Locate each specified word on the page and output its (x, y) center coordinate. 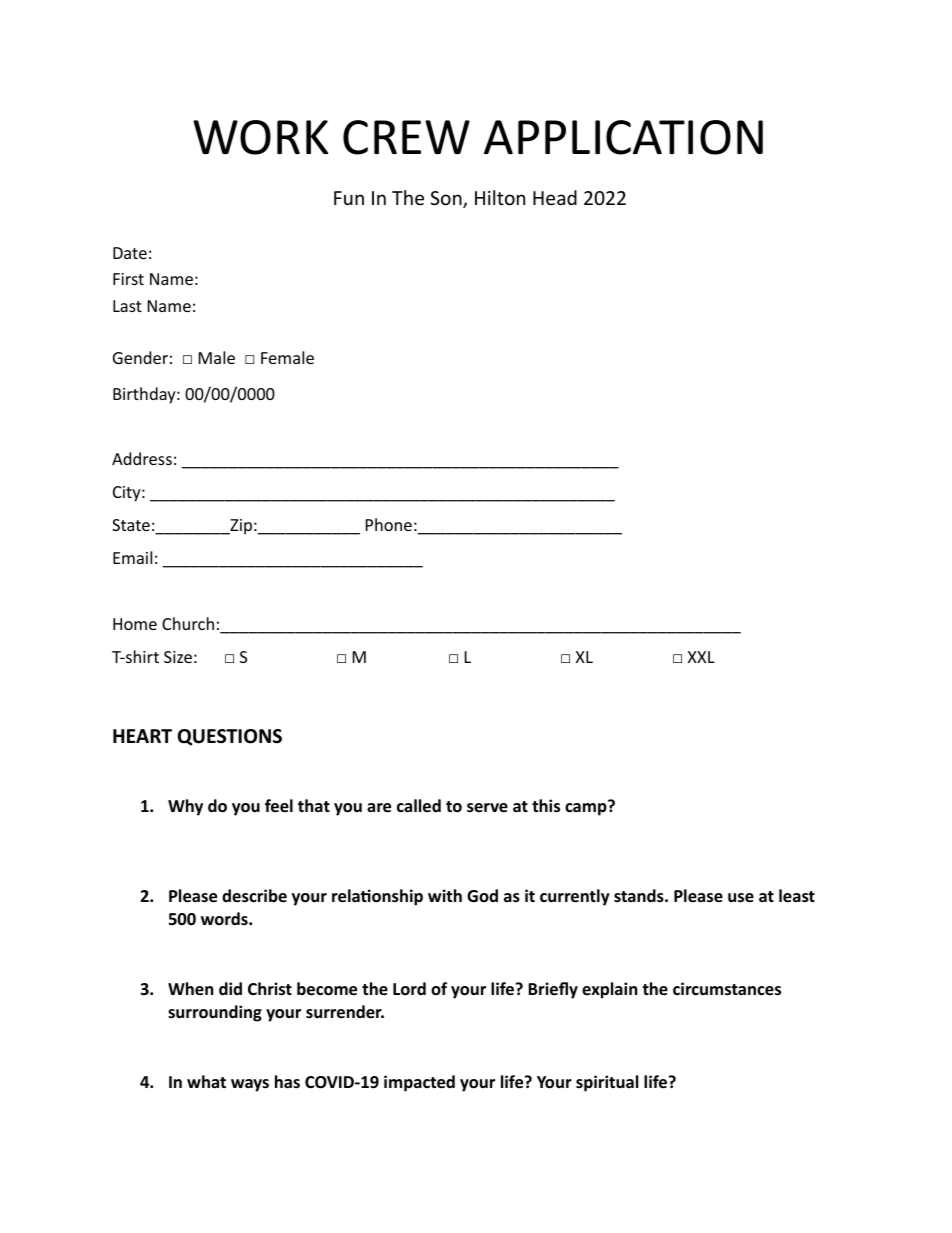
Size (178, 657)
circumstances (727, 989)
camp (587, 808)
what (206, 1081)
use (741, 898)
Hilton (500, 197)
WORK (260, 137)
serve (487, 808)
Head (555, 197)
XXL (701, 657)
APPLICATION (623, 137)
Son (447, 199)
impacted (419, 1083)
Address (142, 458)
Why (185, 807)
